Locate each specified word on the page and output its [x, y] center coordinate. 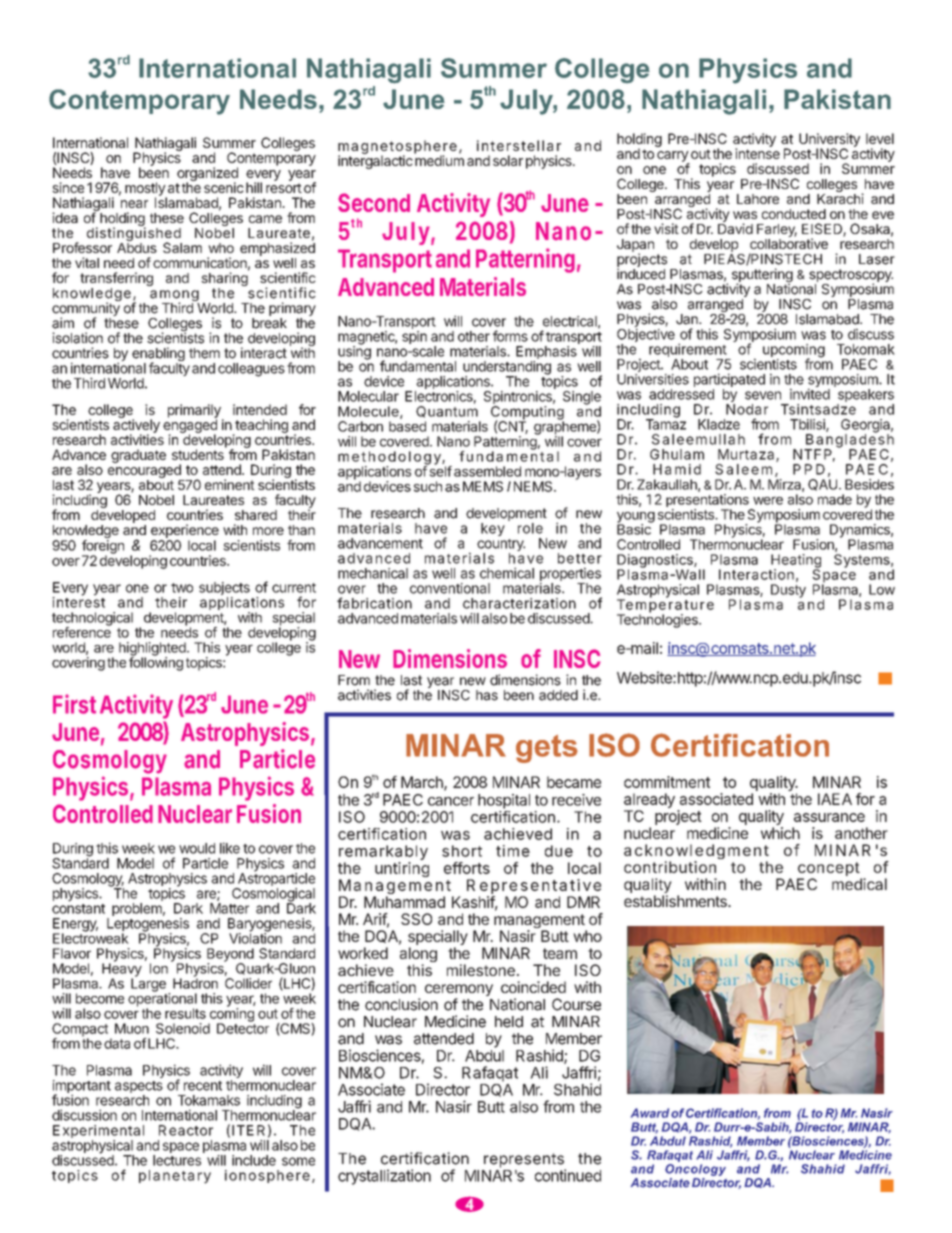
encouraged [144, 470]
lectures [177, 1160]
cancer [451, 801]
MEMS [483, 486]
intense [757, 152]
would [197, 848]
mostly [146, 190]
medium [439, 159]
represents [525, 1161]
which [780, 833]
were [768, 500]
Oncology [695, 1170]
